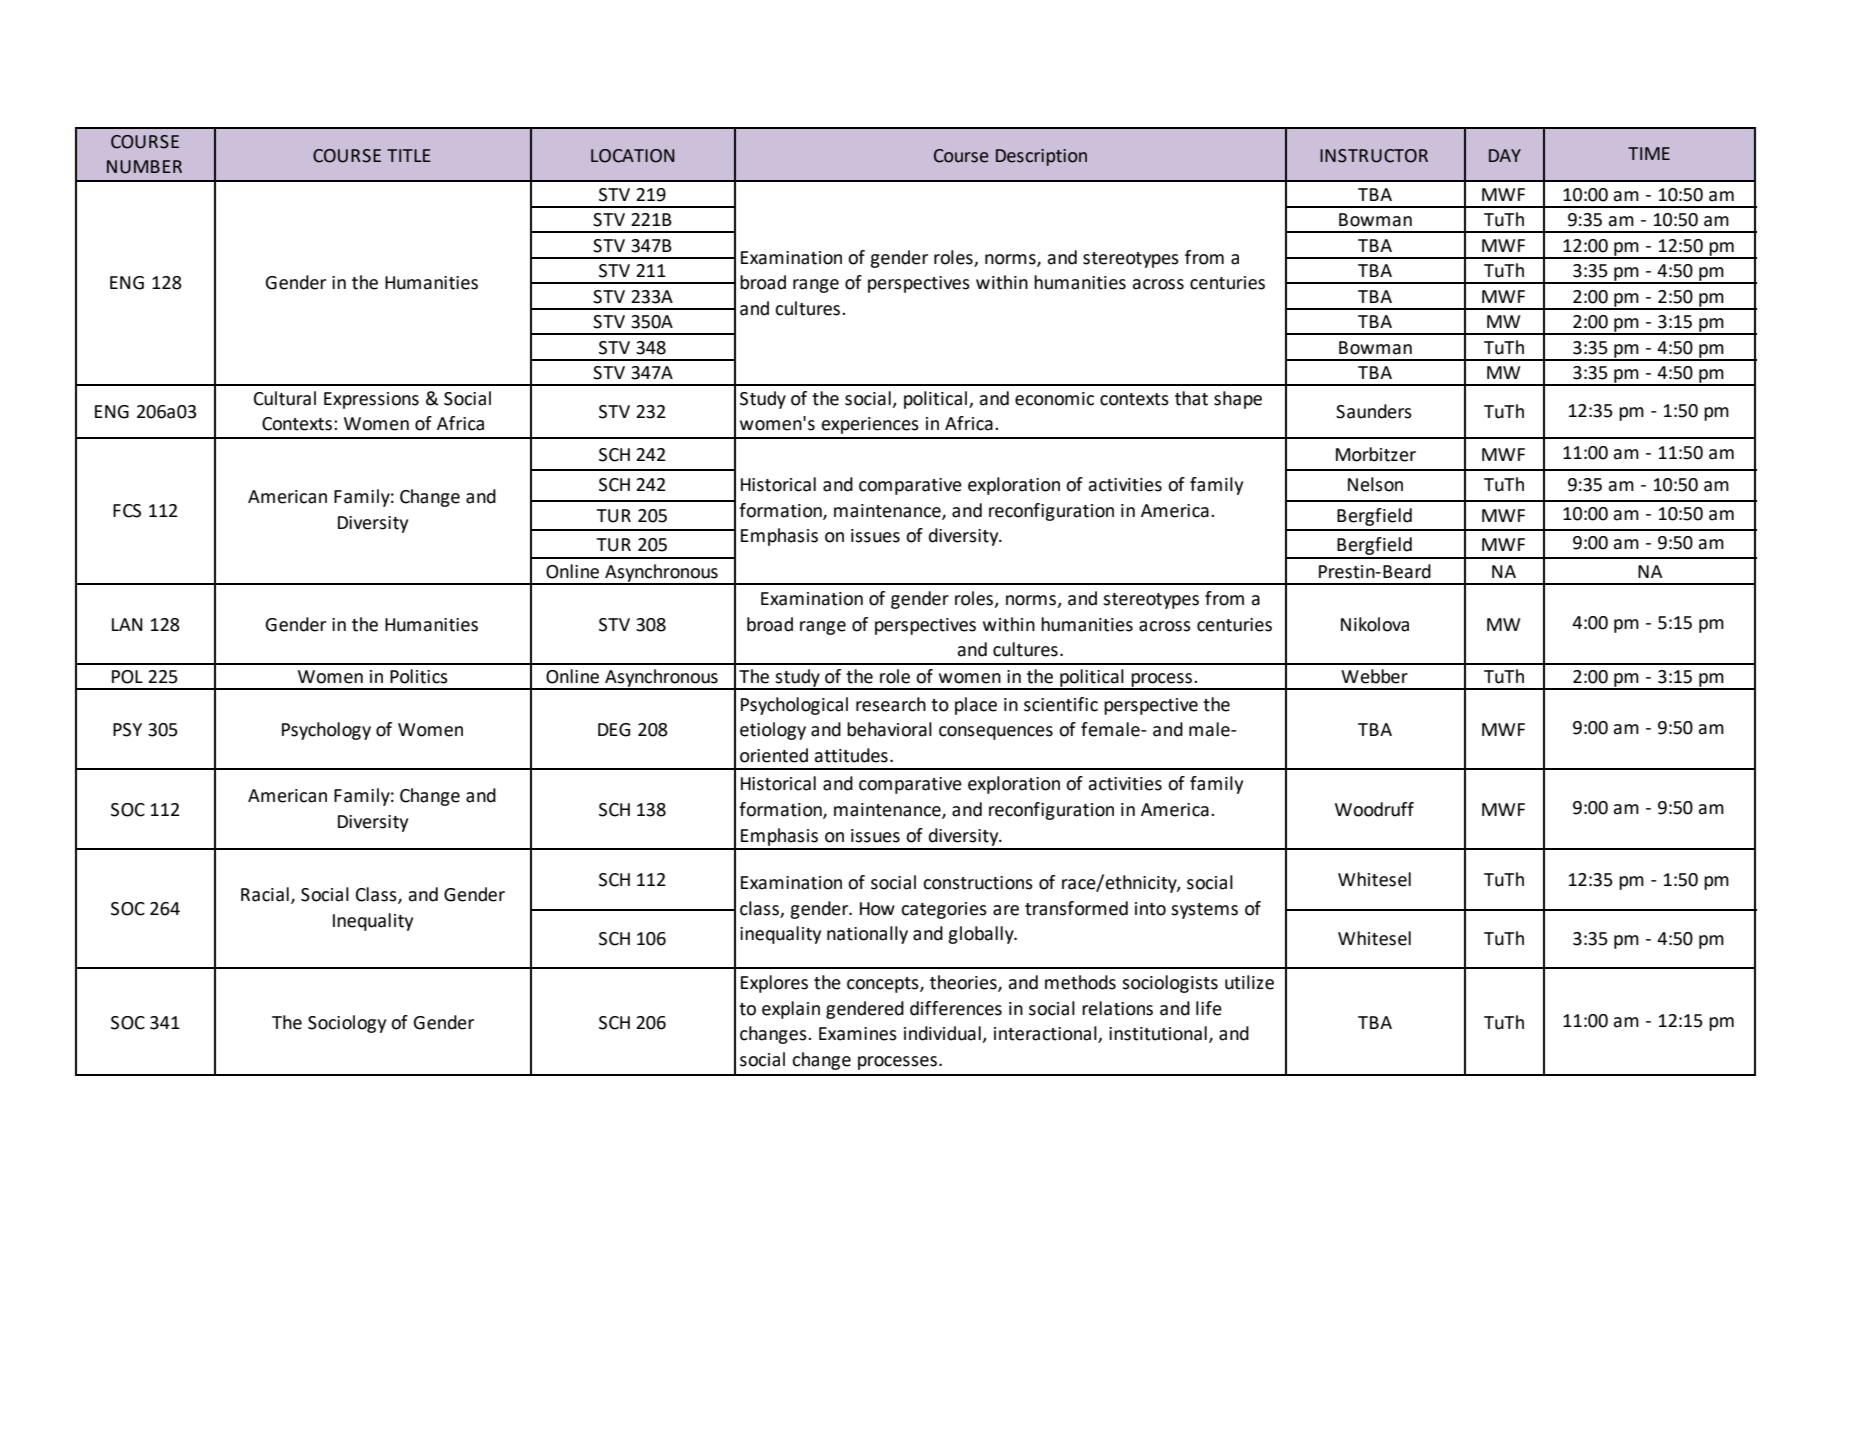  I want to click on Sociology, so click(347, 1024).
